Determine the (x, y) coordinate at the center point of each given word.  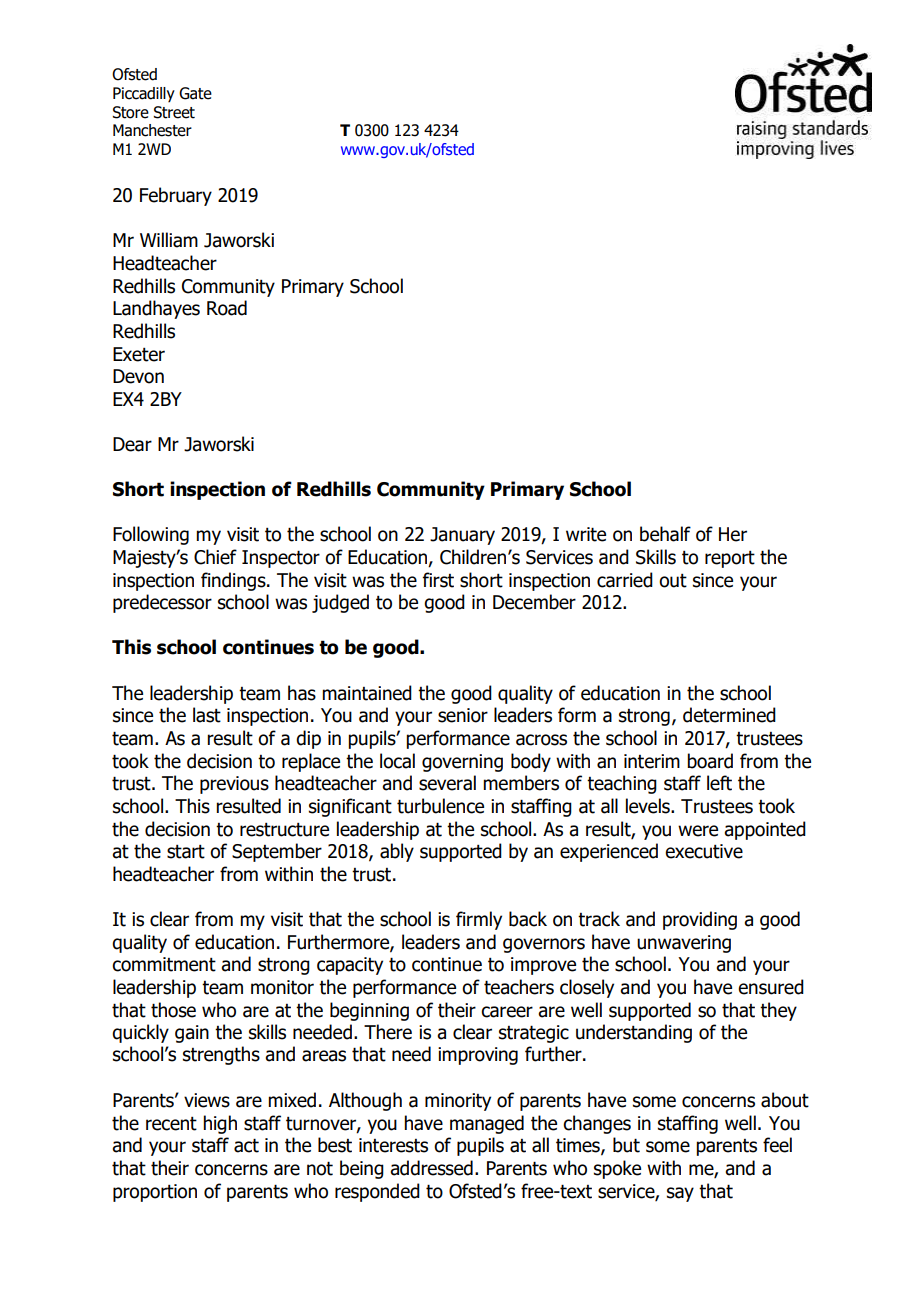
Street (174, 112)
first (438, 580)
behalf (665, 534)
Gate (195, 93)
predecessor (162, 603)
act (246, 1145)
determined (729, 715)
